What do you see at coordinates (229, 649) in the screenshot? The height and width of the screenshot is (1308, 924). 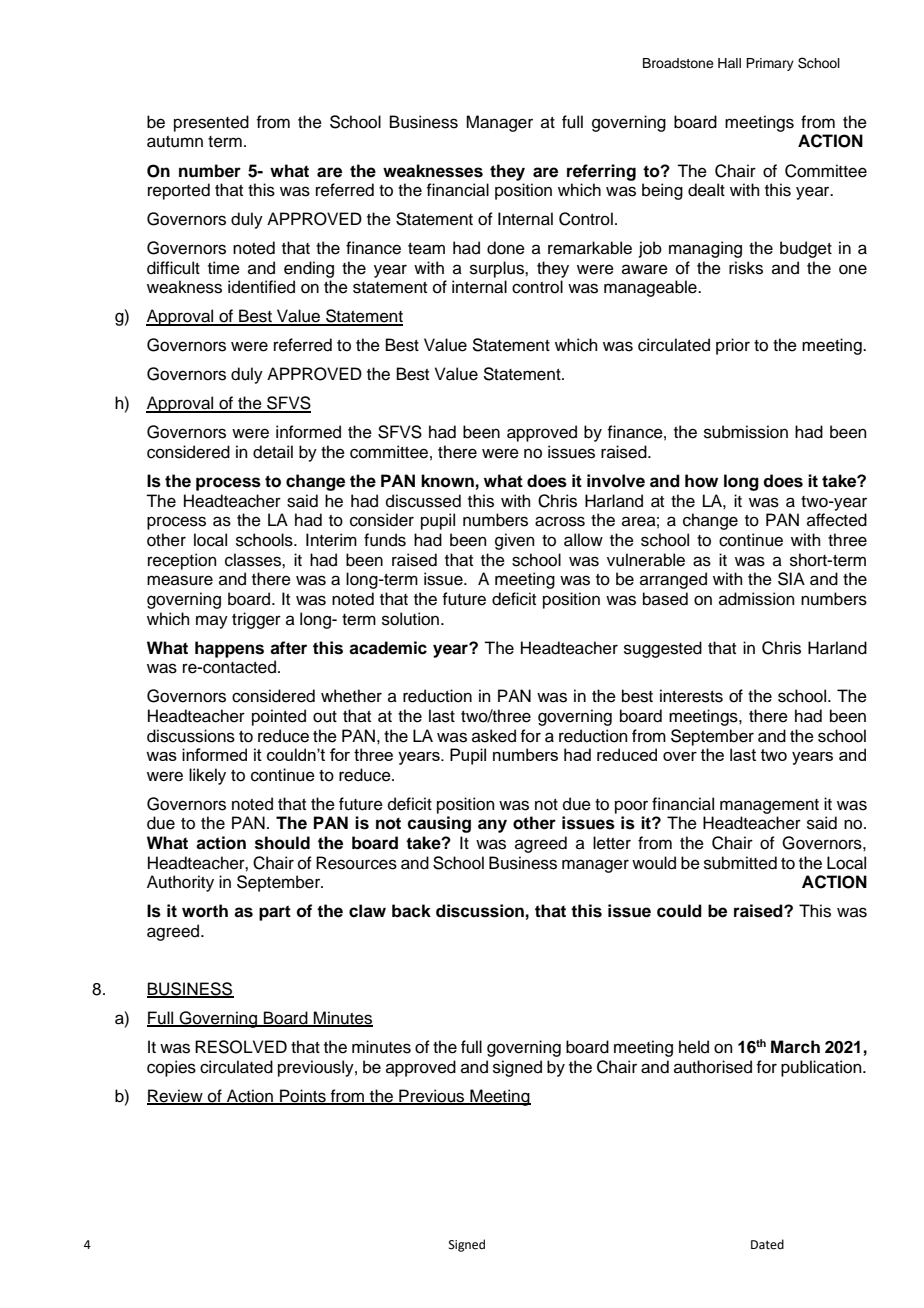 I see `happens` at bounding box center [229, 649].
